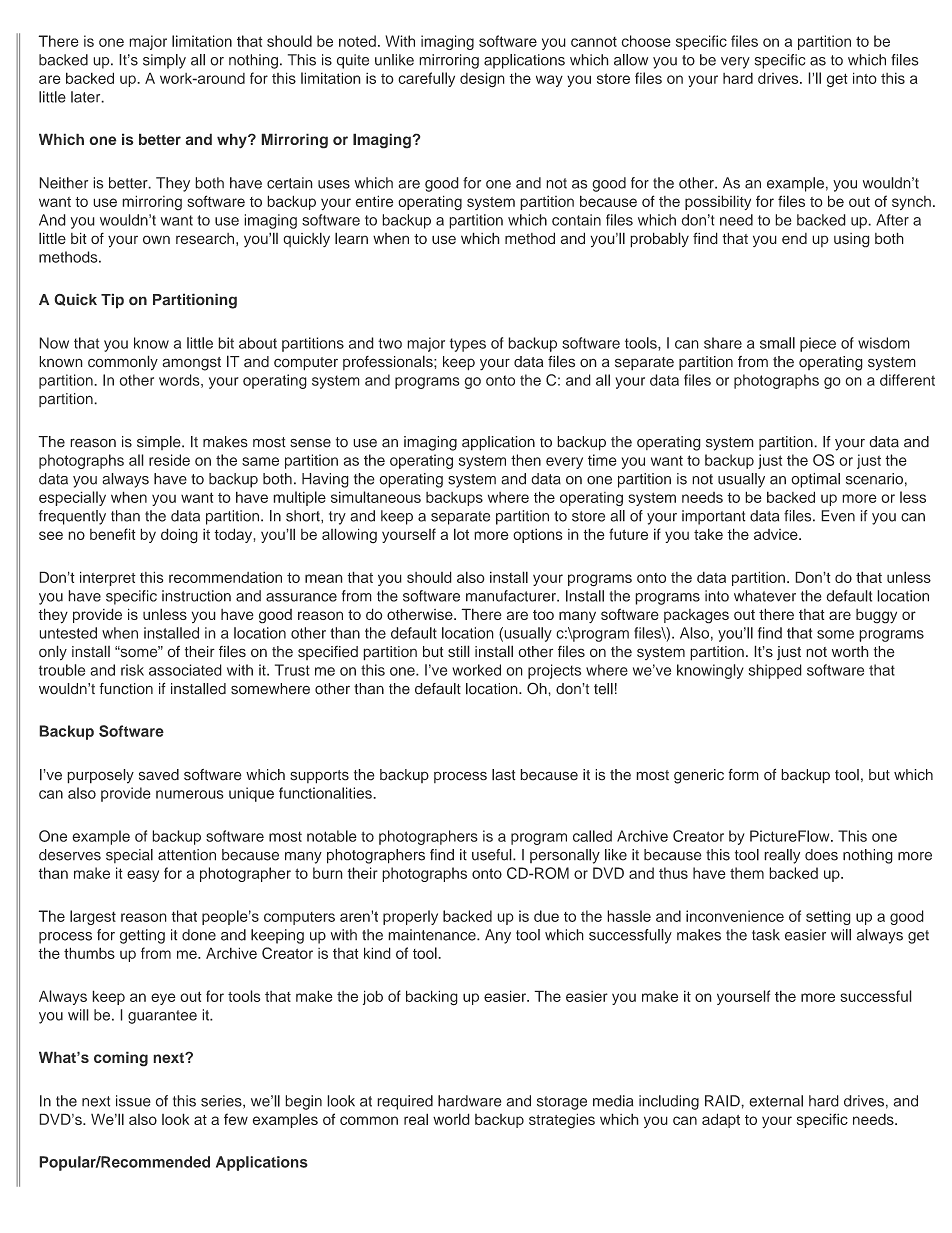 The width and height of the page is (952, 1233). What do you see at coordinates (159, 775) in the page?
I see `saved` at bounding box center [159, 775].
